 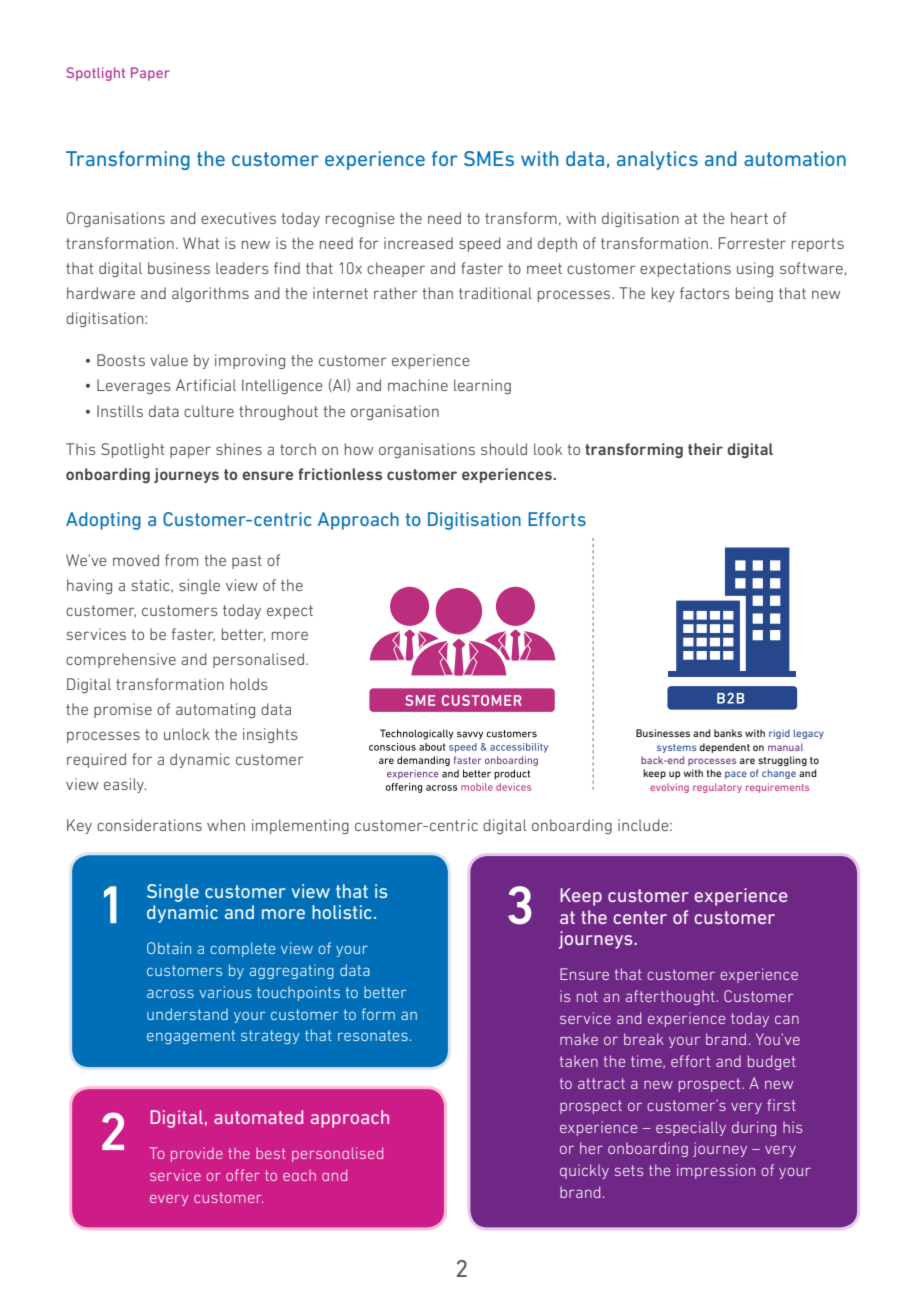 I want to click on provide, so click(x=197, y=1154).
